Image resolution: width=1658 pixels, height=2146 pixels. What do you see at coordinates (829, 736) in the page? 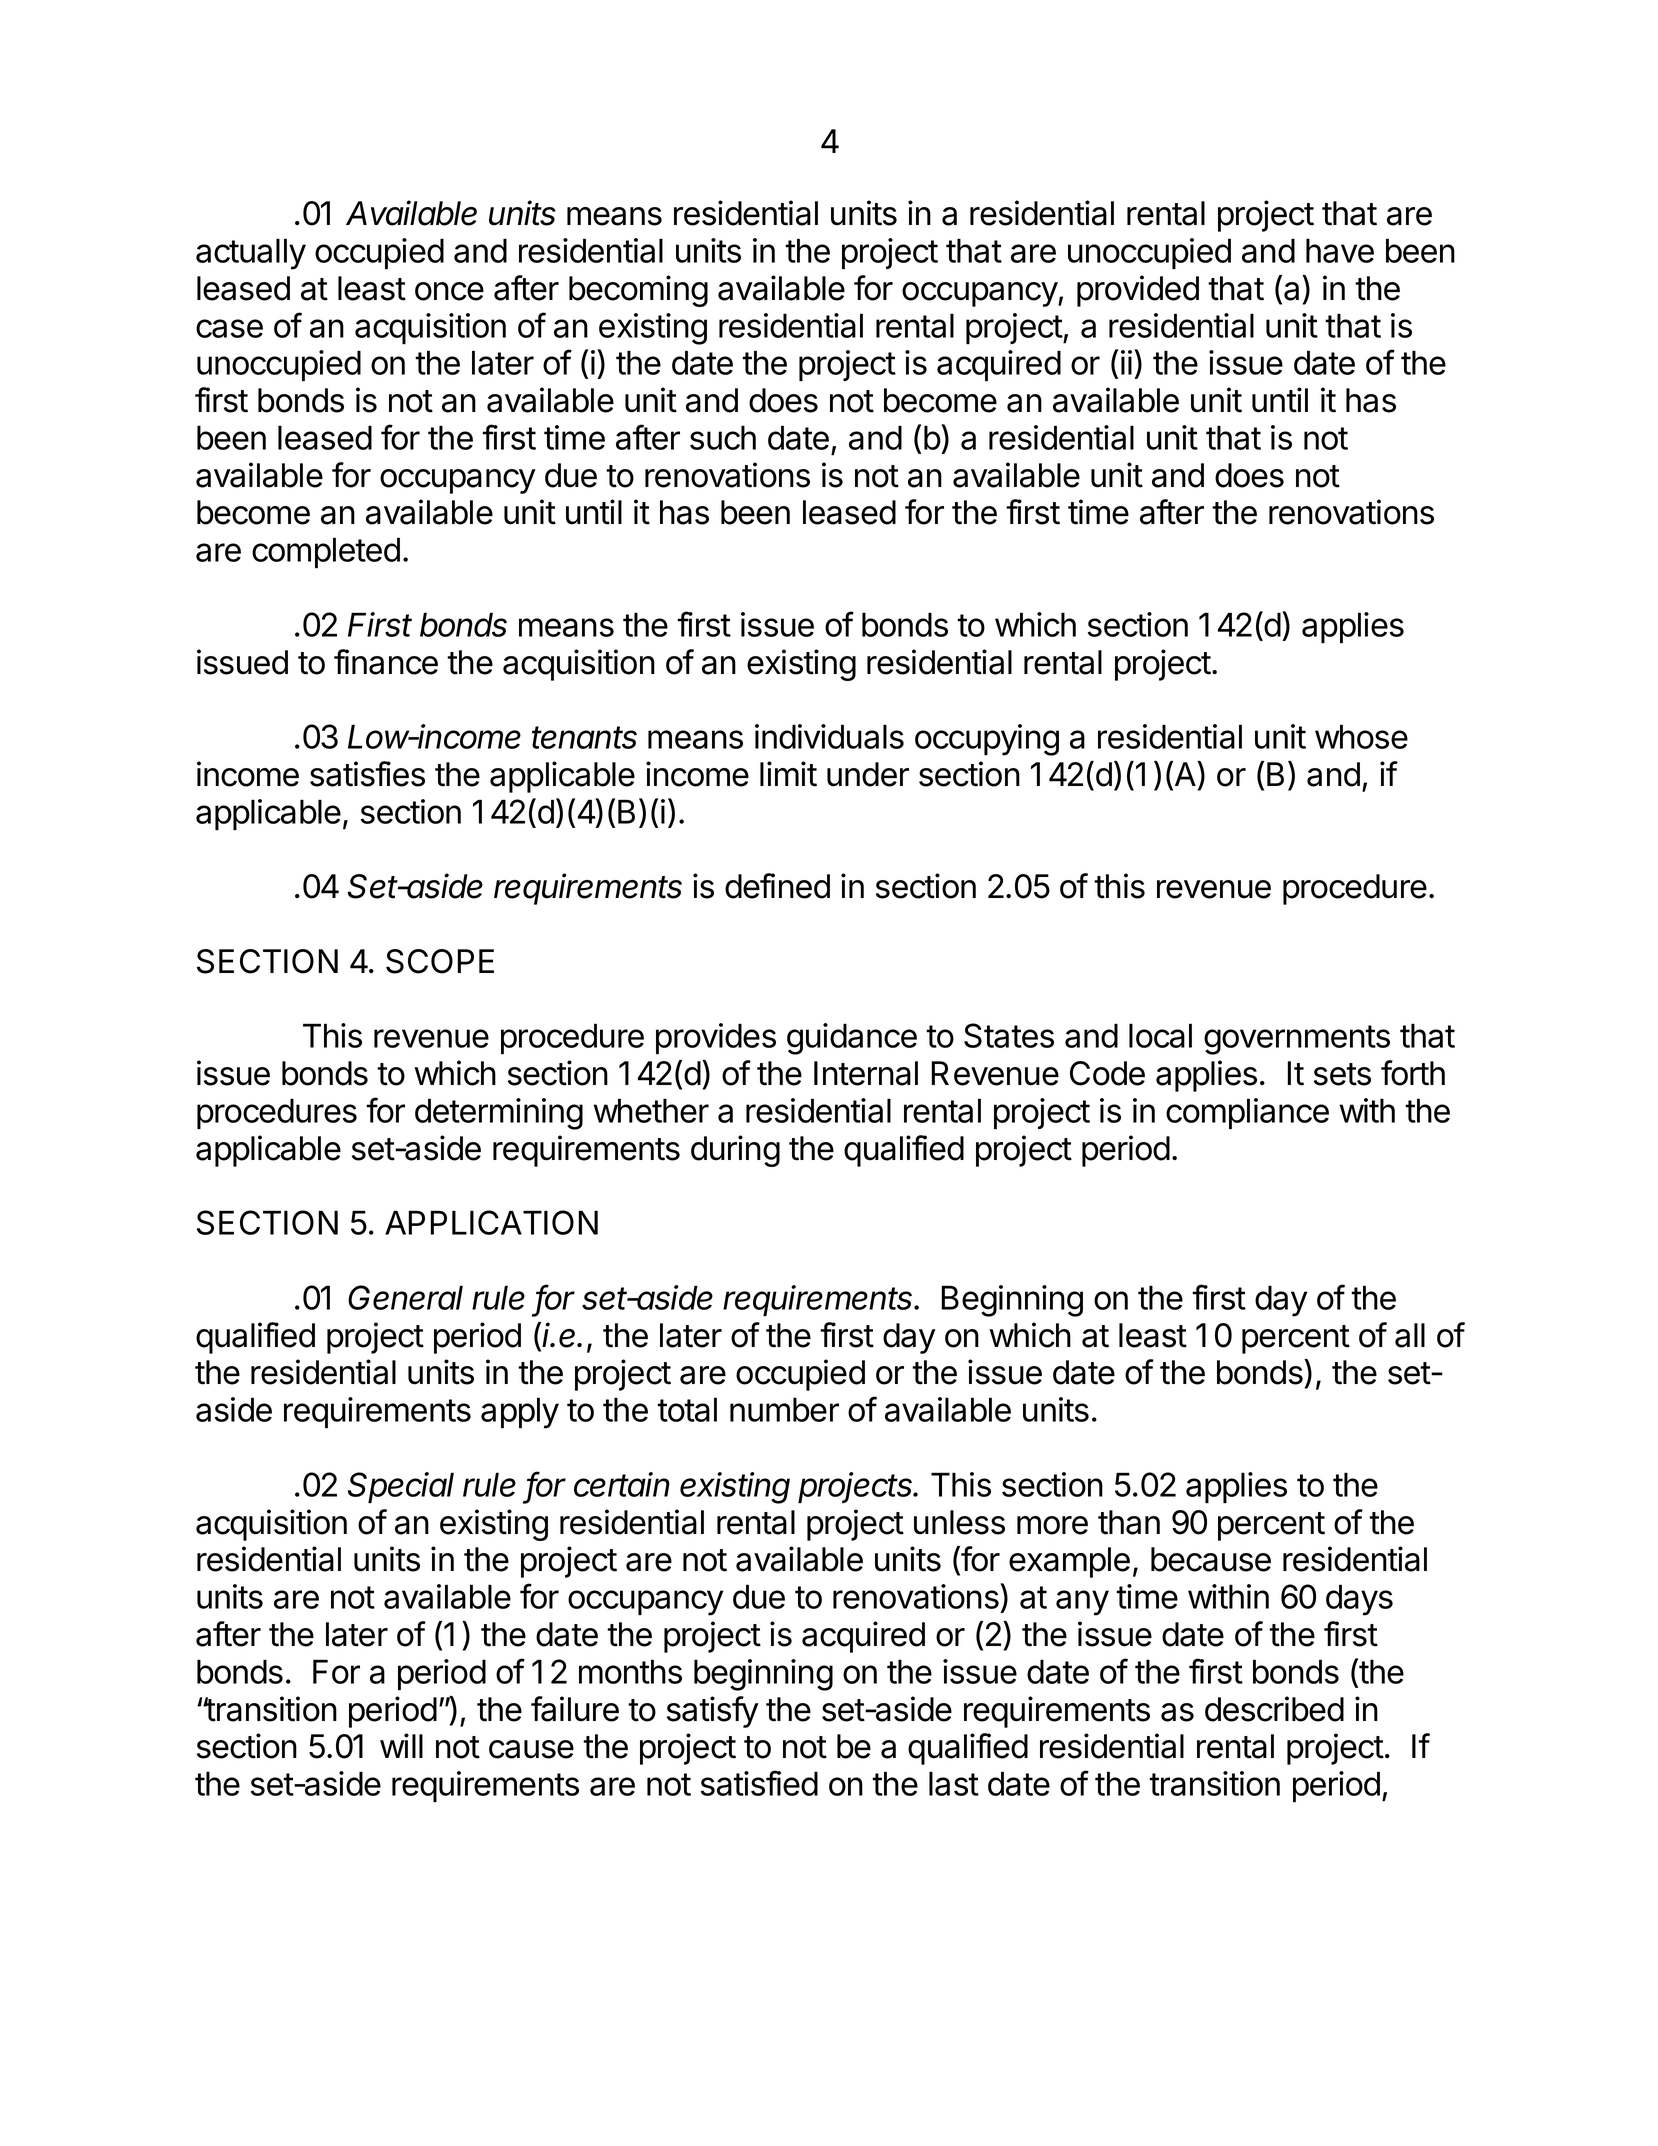
I see `individuals` at bounding box center [829, 736].
